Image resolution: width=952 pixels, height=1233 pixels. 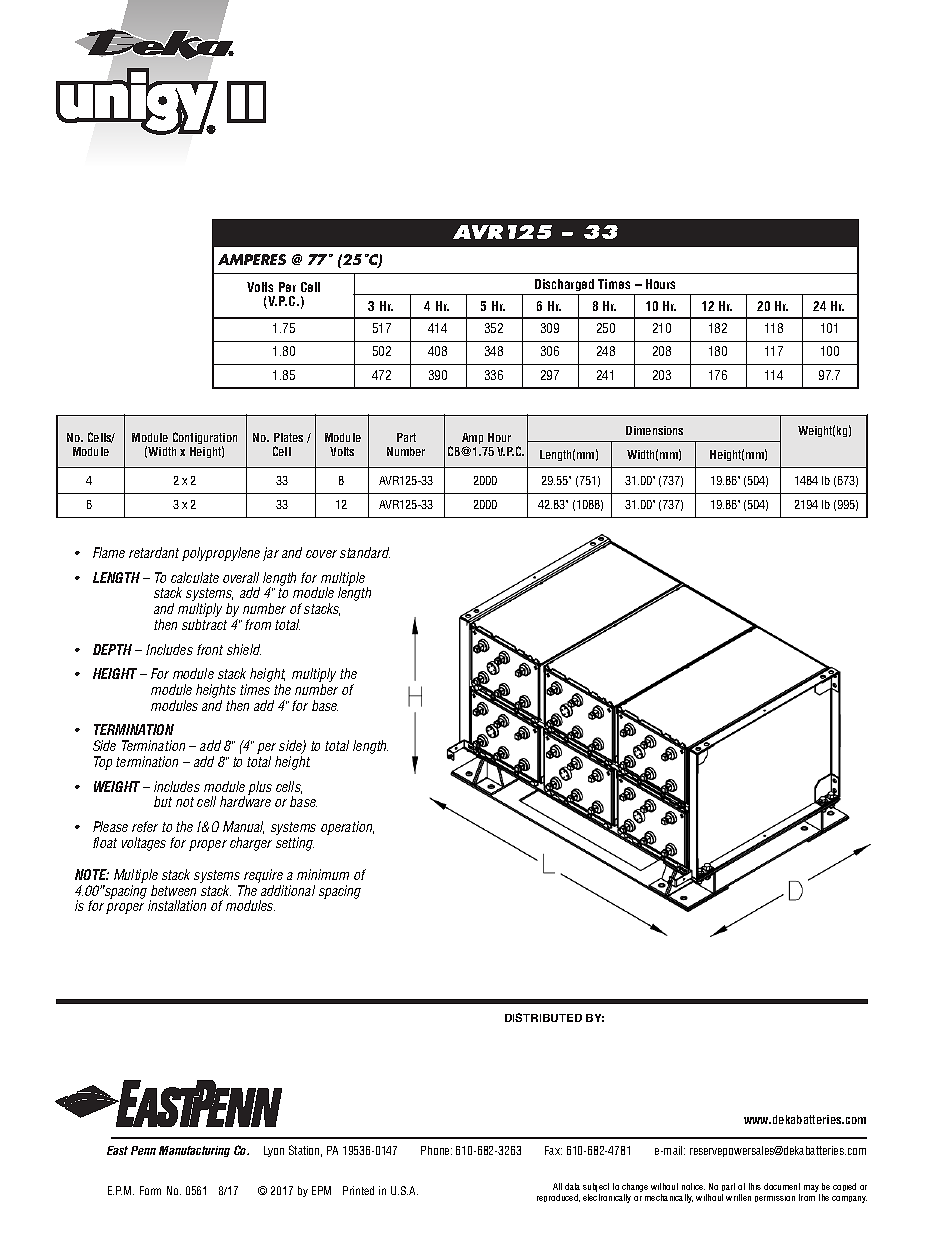 What do you see at coordinates (365, 552) in the document?
I see `standard` at bounding box center [365, 552].
